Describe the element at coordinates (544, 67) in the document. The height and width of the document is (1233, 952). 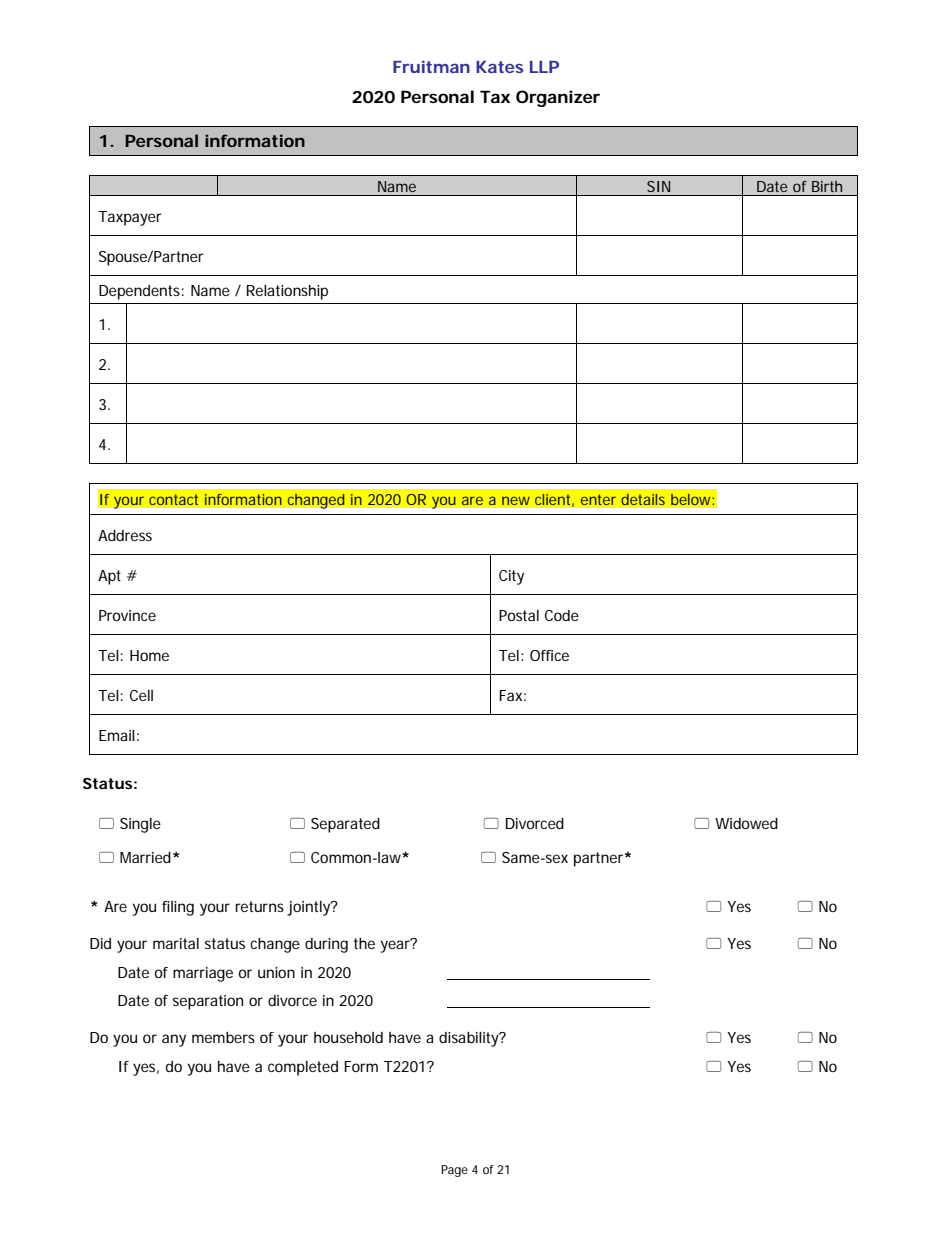
I see `LLP` at that location.
